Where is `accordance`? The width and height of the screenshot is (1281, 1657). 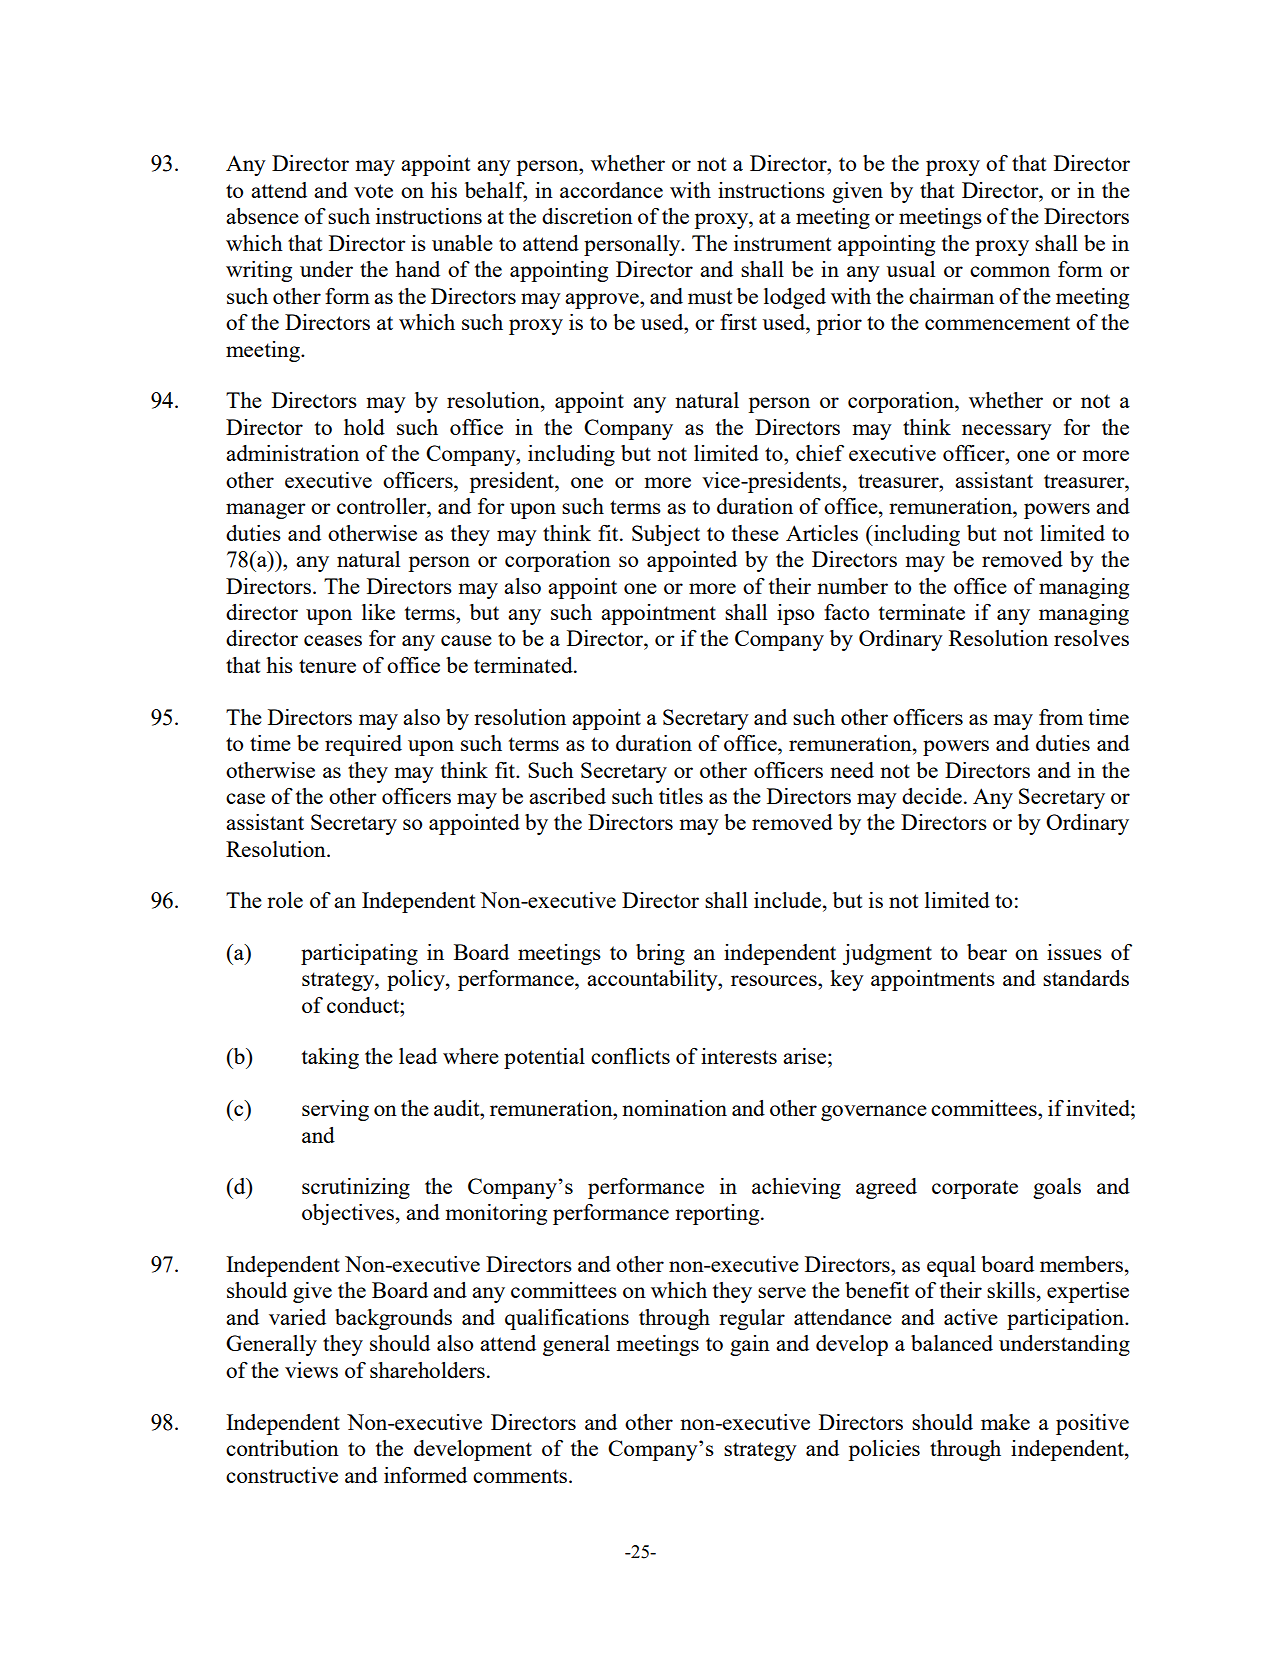 accordance is located at coordinates (611, 190).
